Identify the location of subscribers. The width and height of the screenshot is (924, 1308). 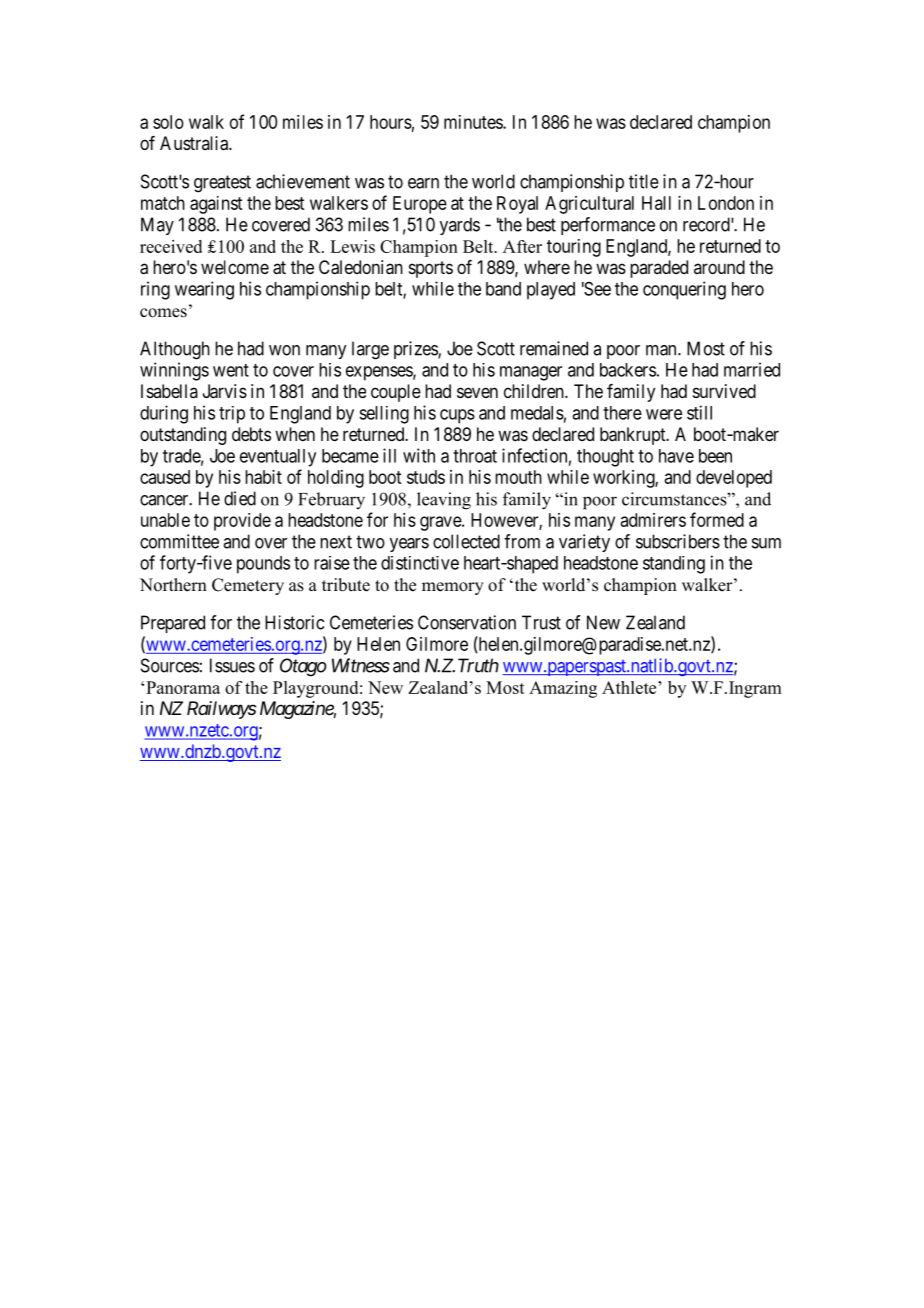
(678, 541).
